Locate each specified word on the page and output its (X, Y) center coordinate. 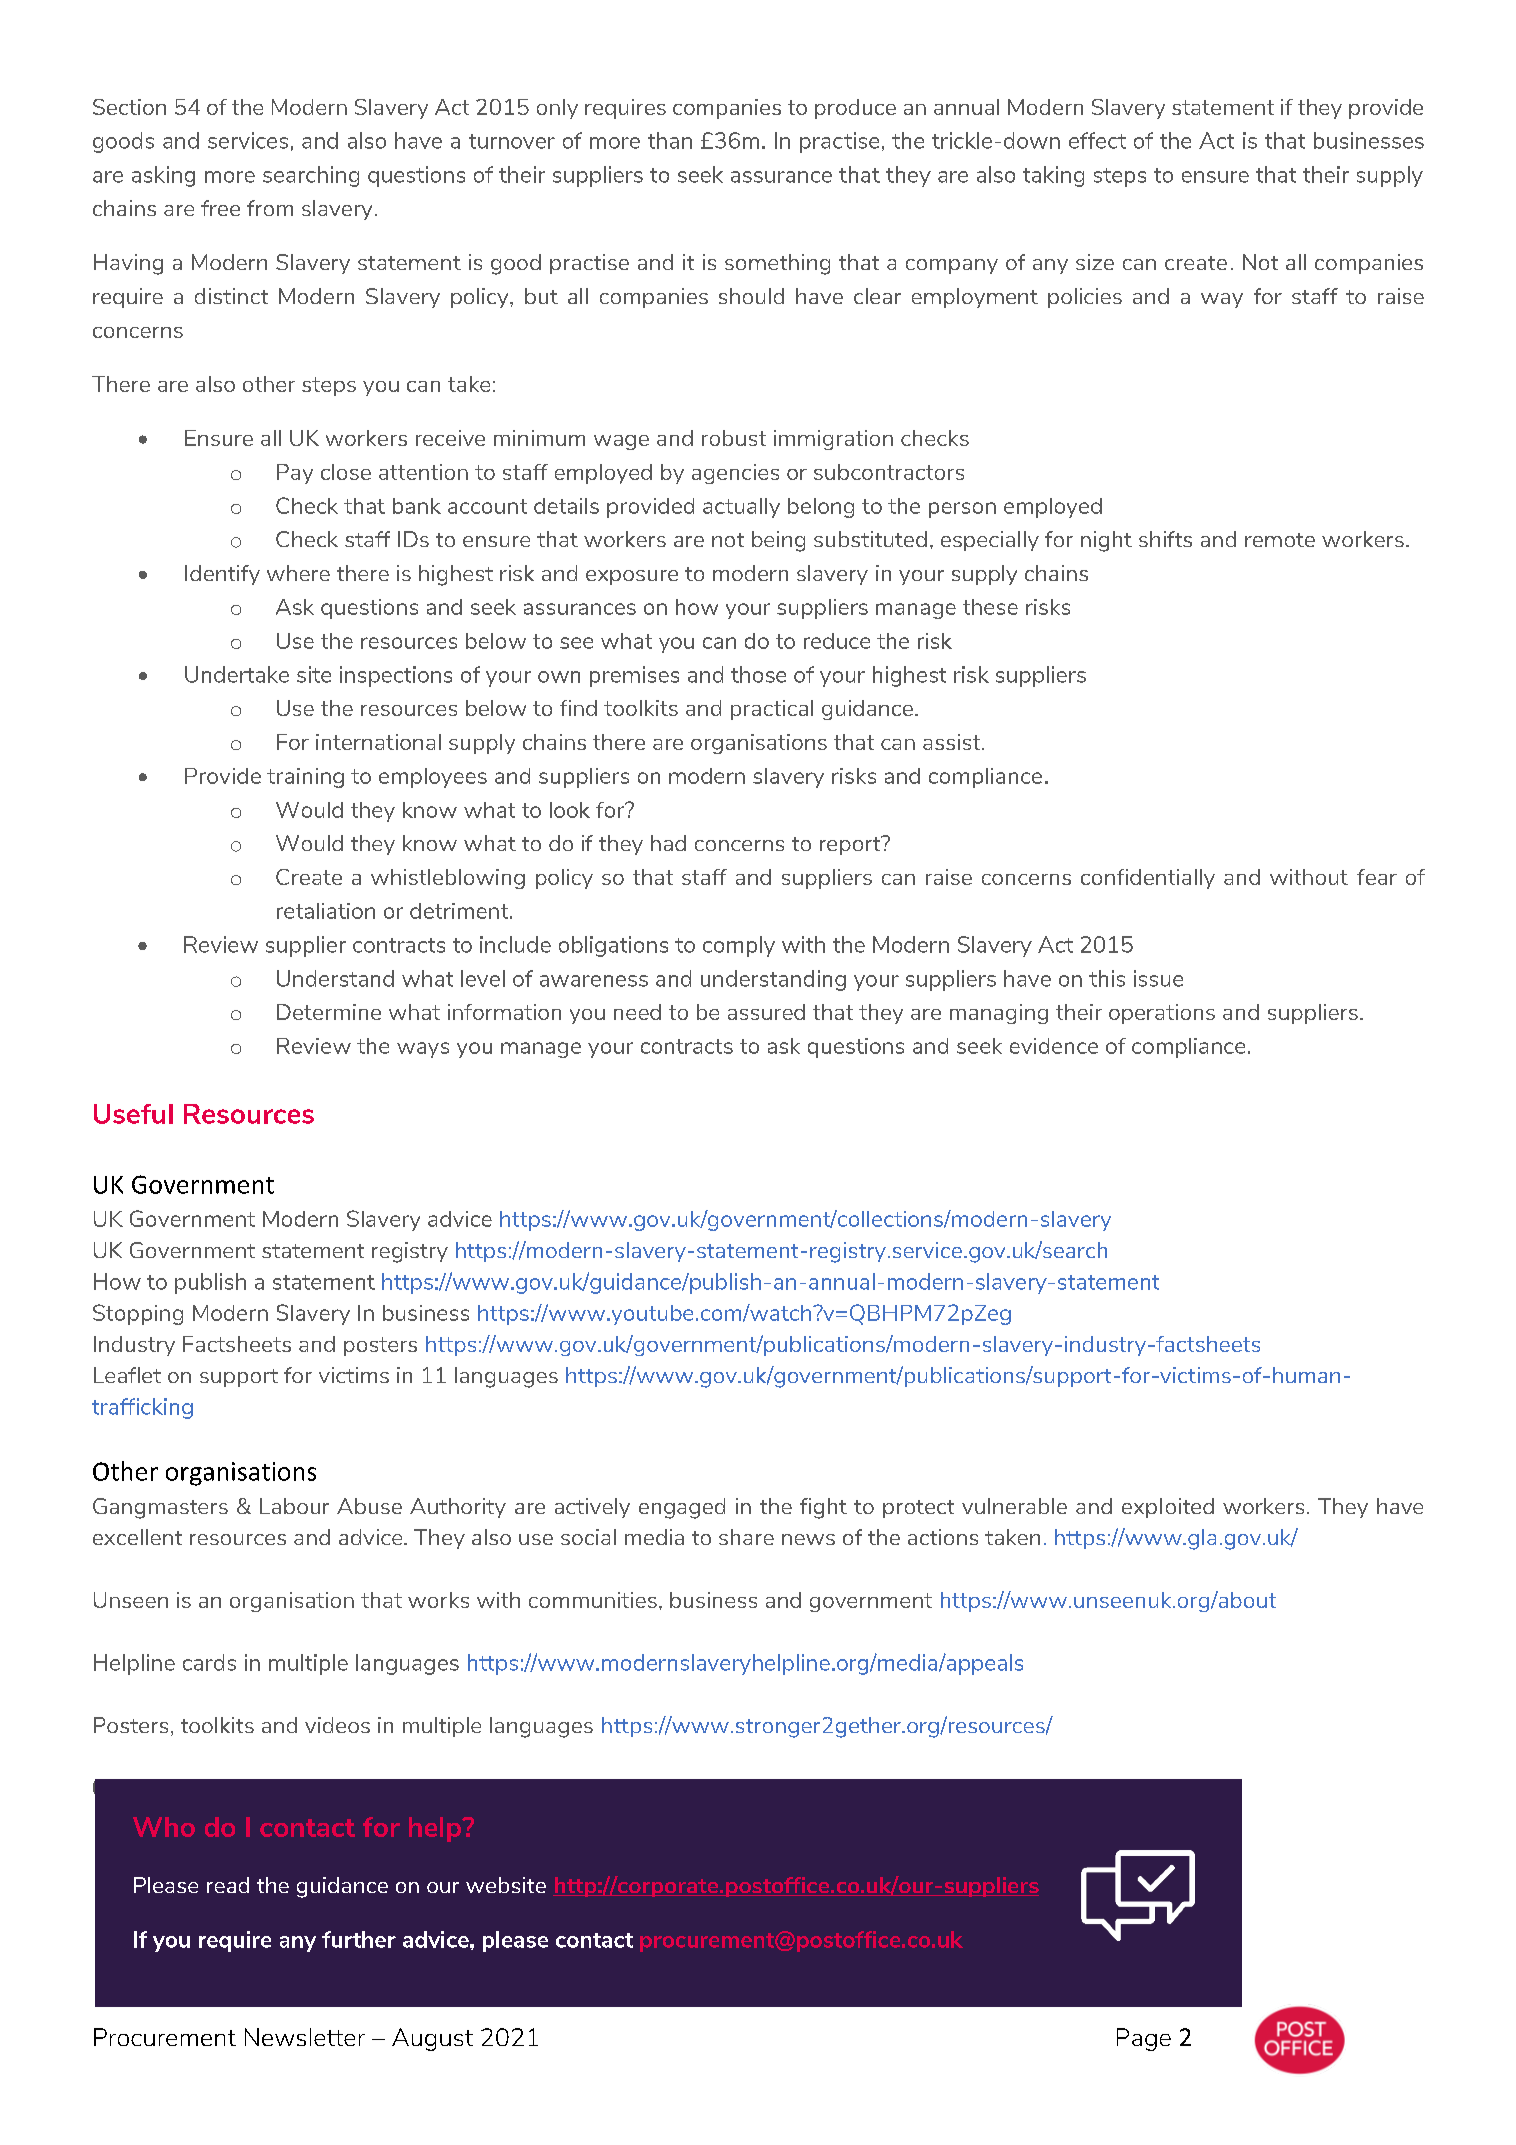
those (758, 674)
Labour (294, 1506)
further (359, 1939)
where (298, 573)
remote (1280, 540)
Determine (329, 1012)
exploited (1168, 1508)
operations (1162, 1014)
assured (766, 1012)
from (270, 208)
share (746, 1537)
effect (1097, 140)
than (670, 140)
